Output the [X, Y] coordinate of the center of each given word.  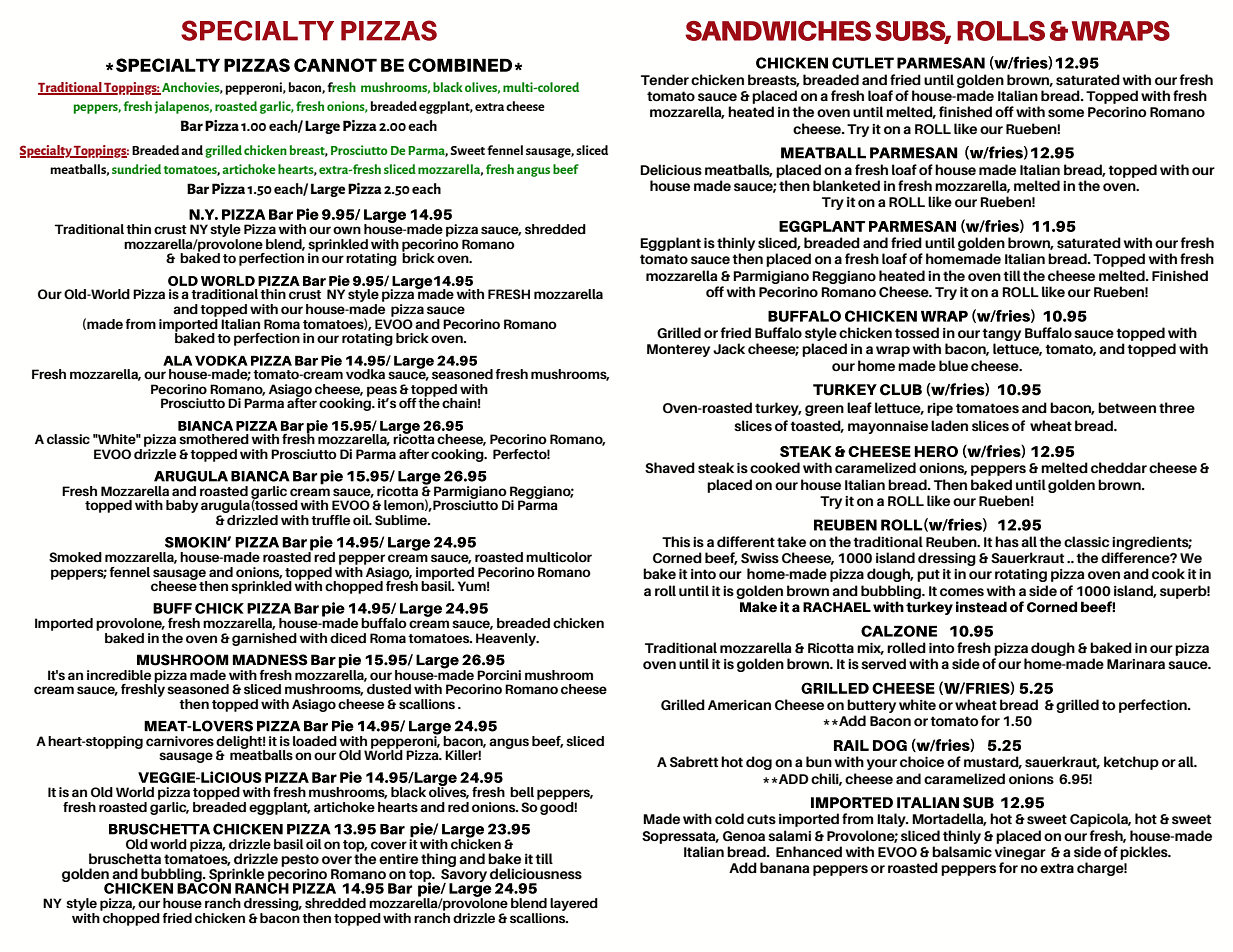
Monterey [678, 350]
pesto [300, 862]
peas [382, 392]
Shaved [670, 467]
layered [574, 904]
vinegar [1020, 855]
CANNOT [335, 65]
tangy [1001, 334]
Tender [665, 79]
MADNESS [270, 660]
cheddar [1119, 467]
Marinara [1136, 664]
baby [182, 506]
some [1066, 113]
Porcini [499, 675]
